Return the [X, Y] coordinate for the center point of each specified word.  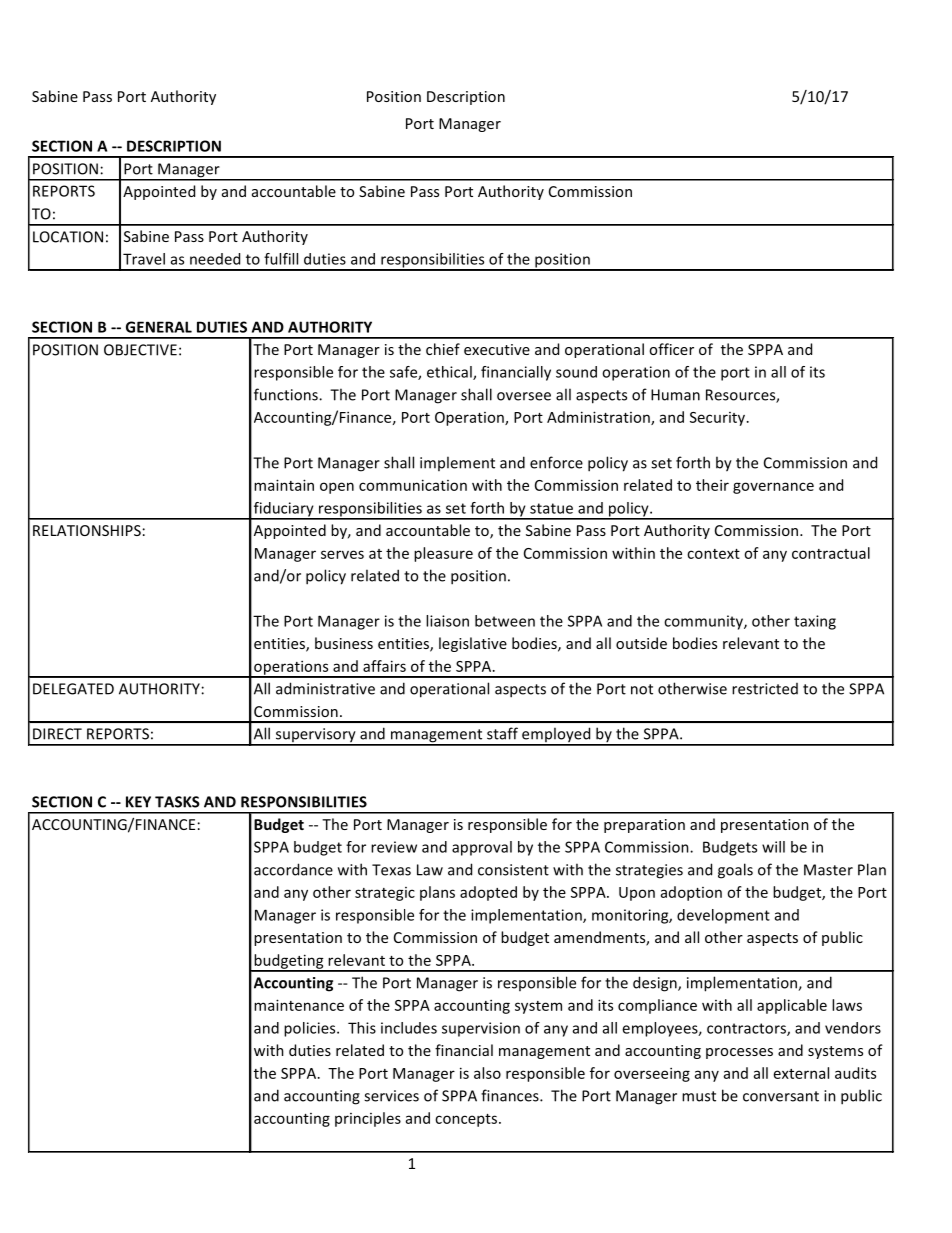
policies [311, 1029]
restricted [765, 689]
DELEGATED [73, 689]
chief [443, 349]
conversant [781, 1096]
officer [671, 349]
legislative [473, 644]
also [487, 1073]
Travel [144, 259]
